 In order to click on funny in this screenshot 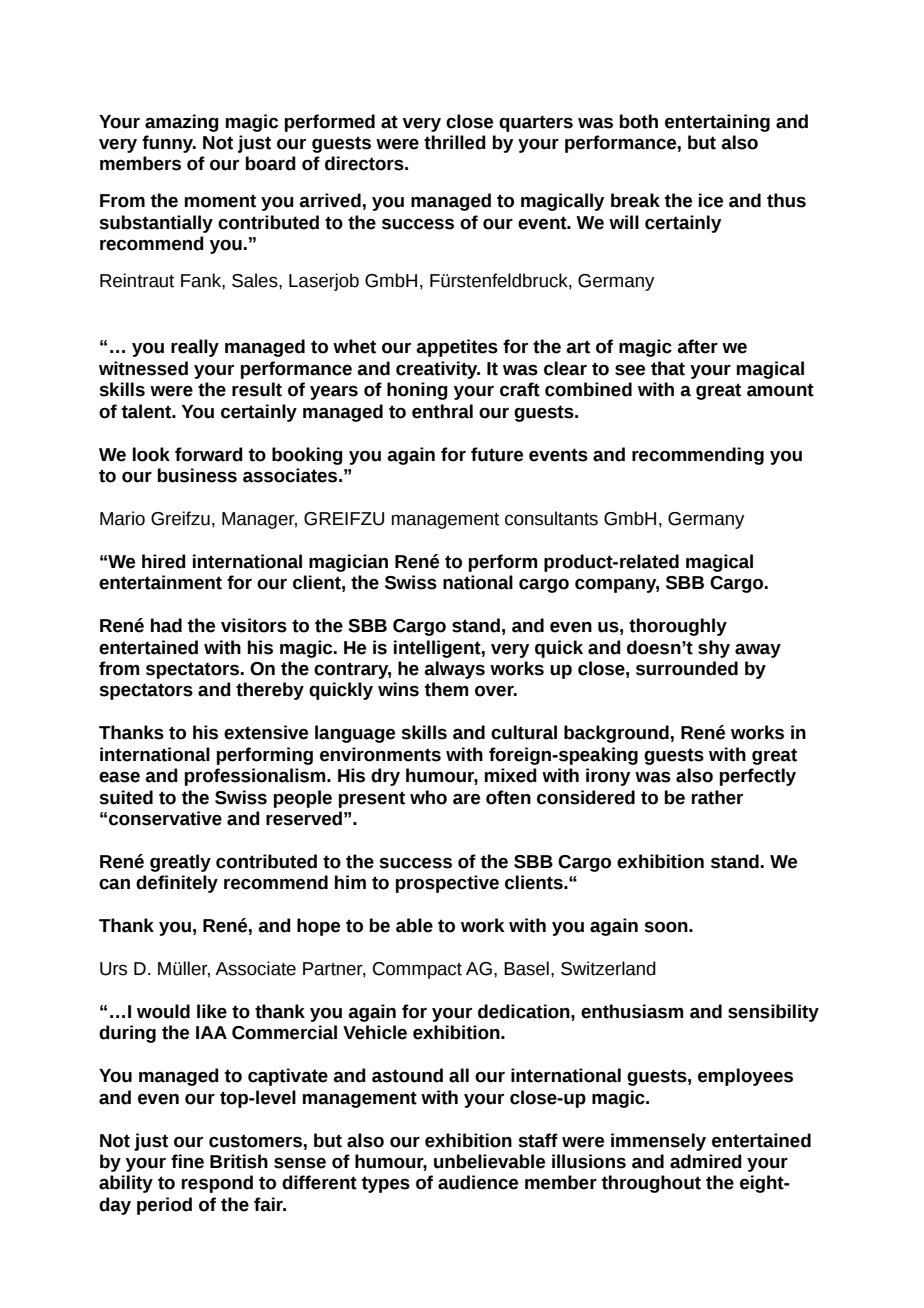, I will do `click(168, 144)`.
